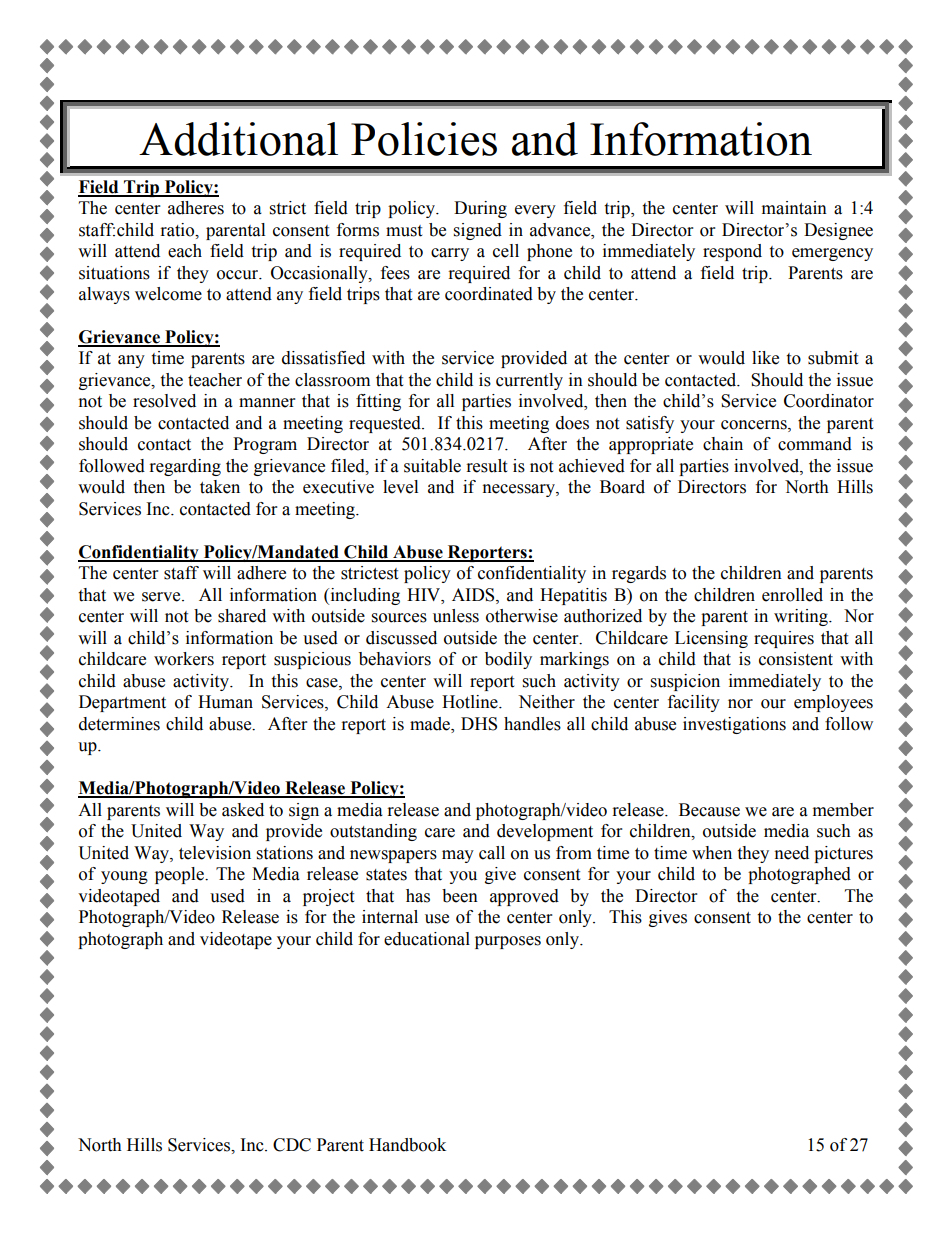  I want to click on requires, so click(784, 639).
